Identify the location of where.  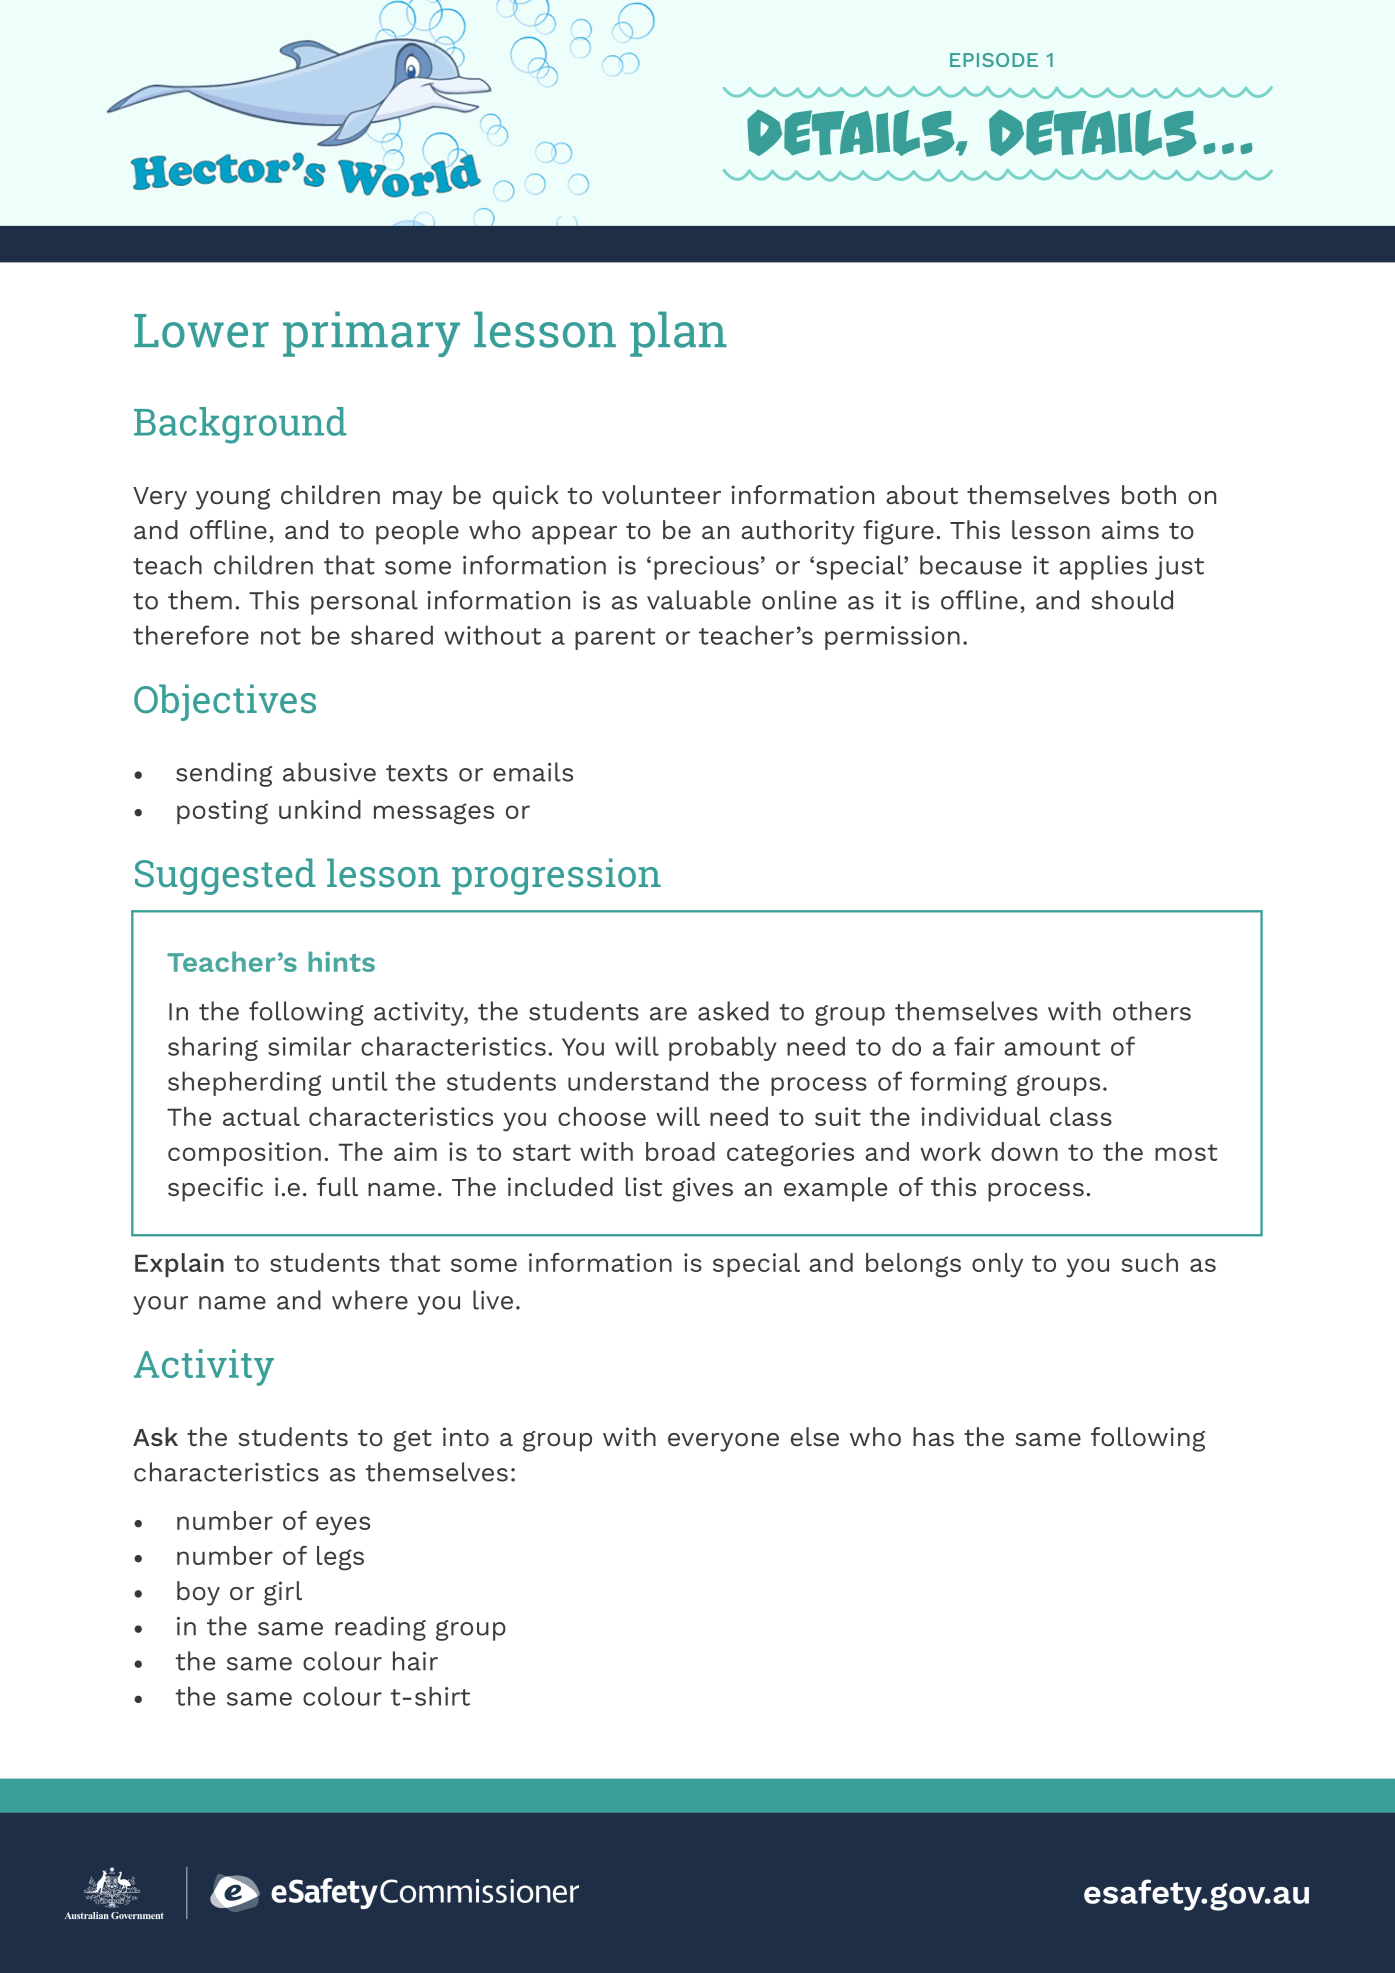
(370, 1300).
